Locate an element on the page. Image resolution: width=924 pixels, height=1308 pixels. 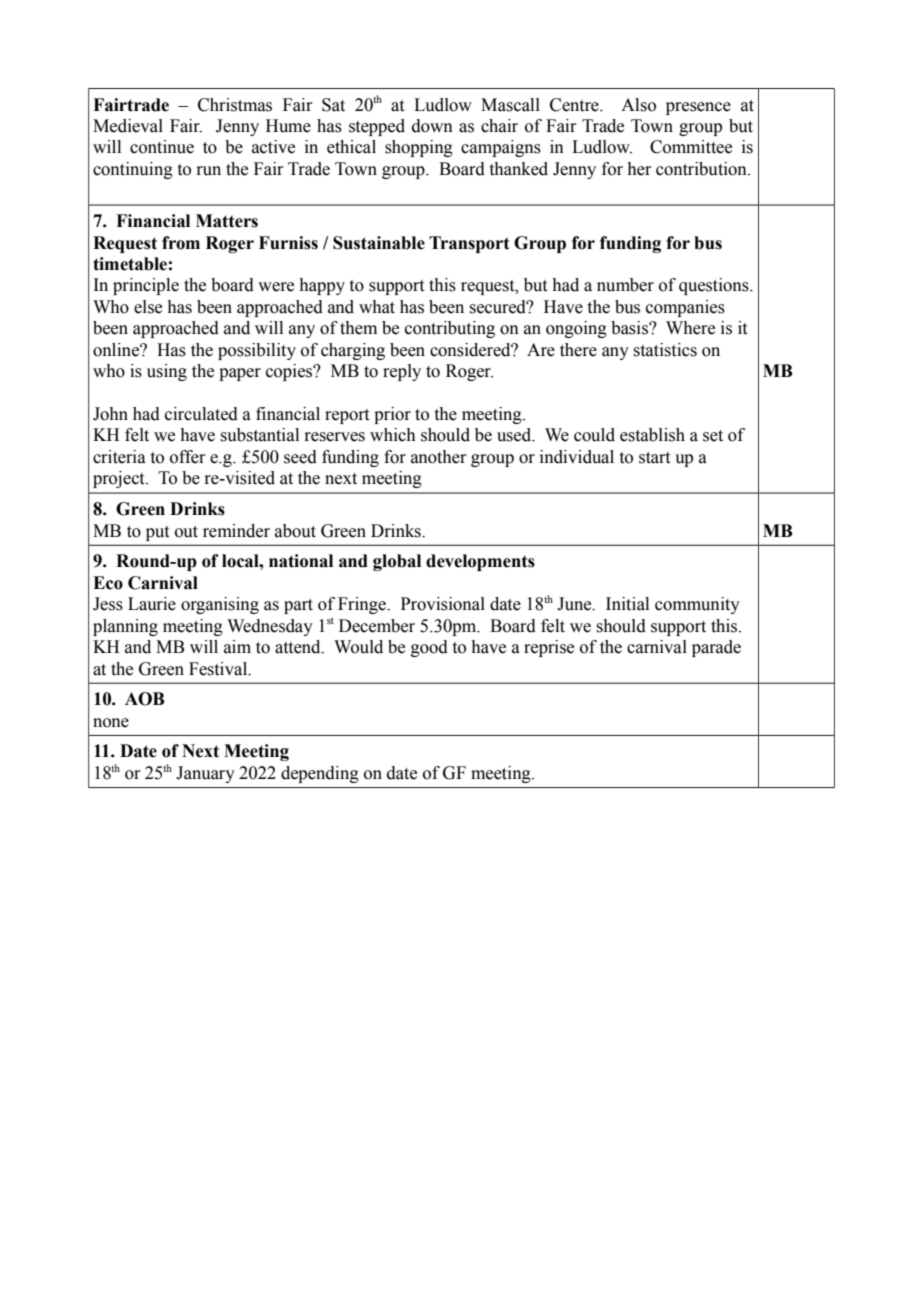
January is located at coordinates (205, 774).
